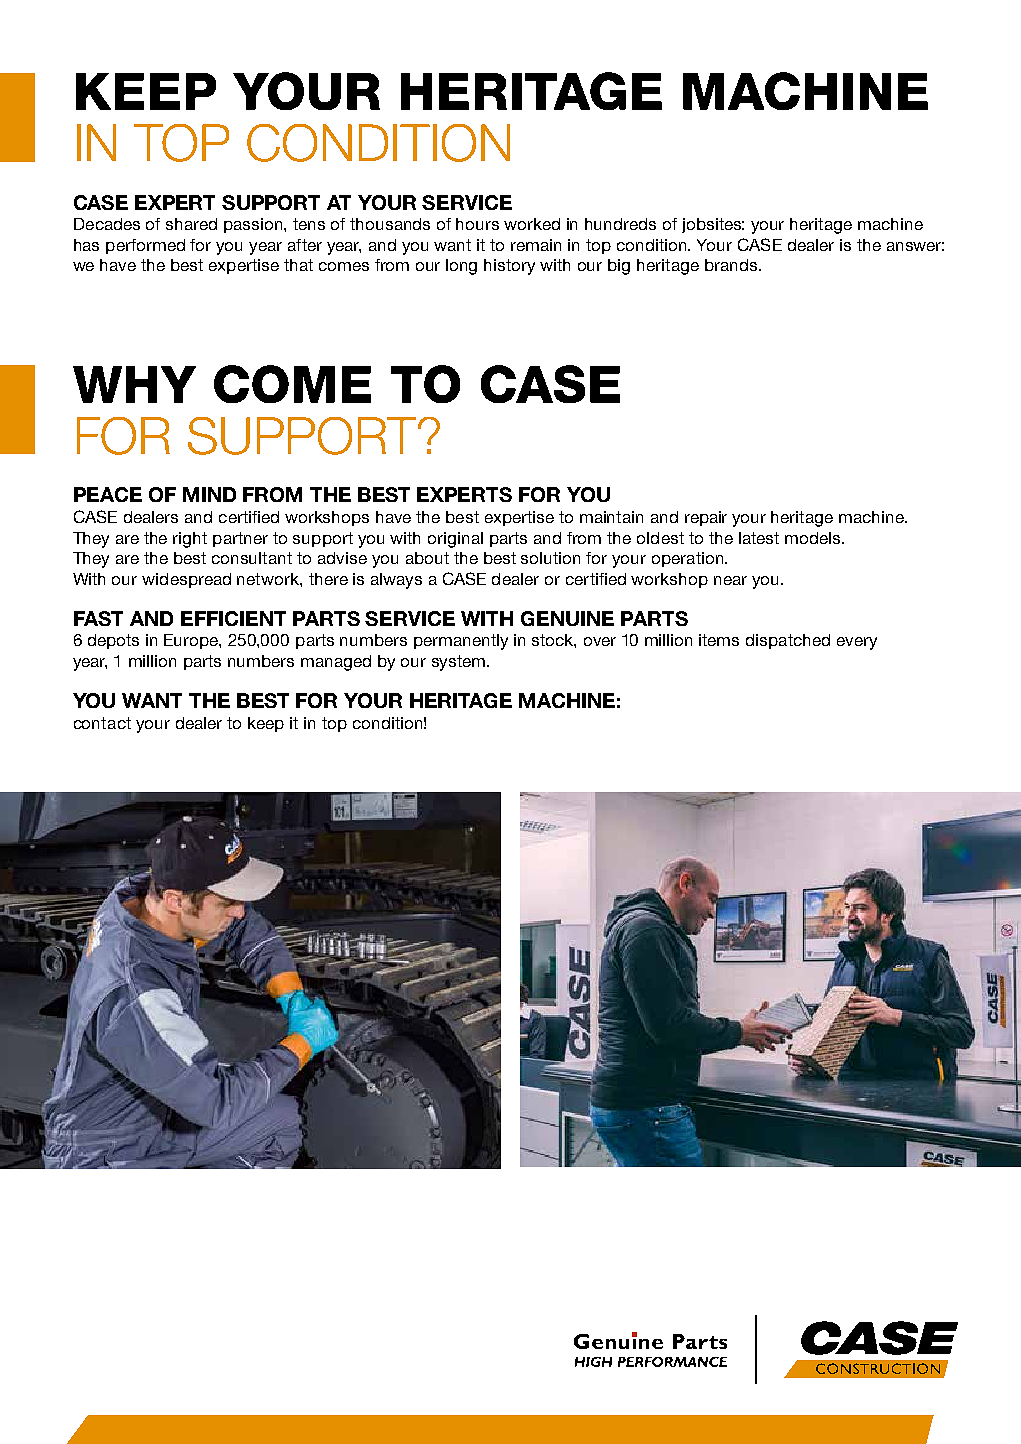 The width and height of the page is (1021, 1444). I want to click on performed, so click(145, 246).
